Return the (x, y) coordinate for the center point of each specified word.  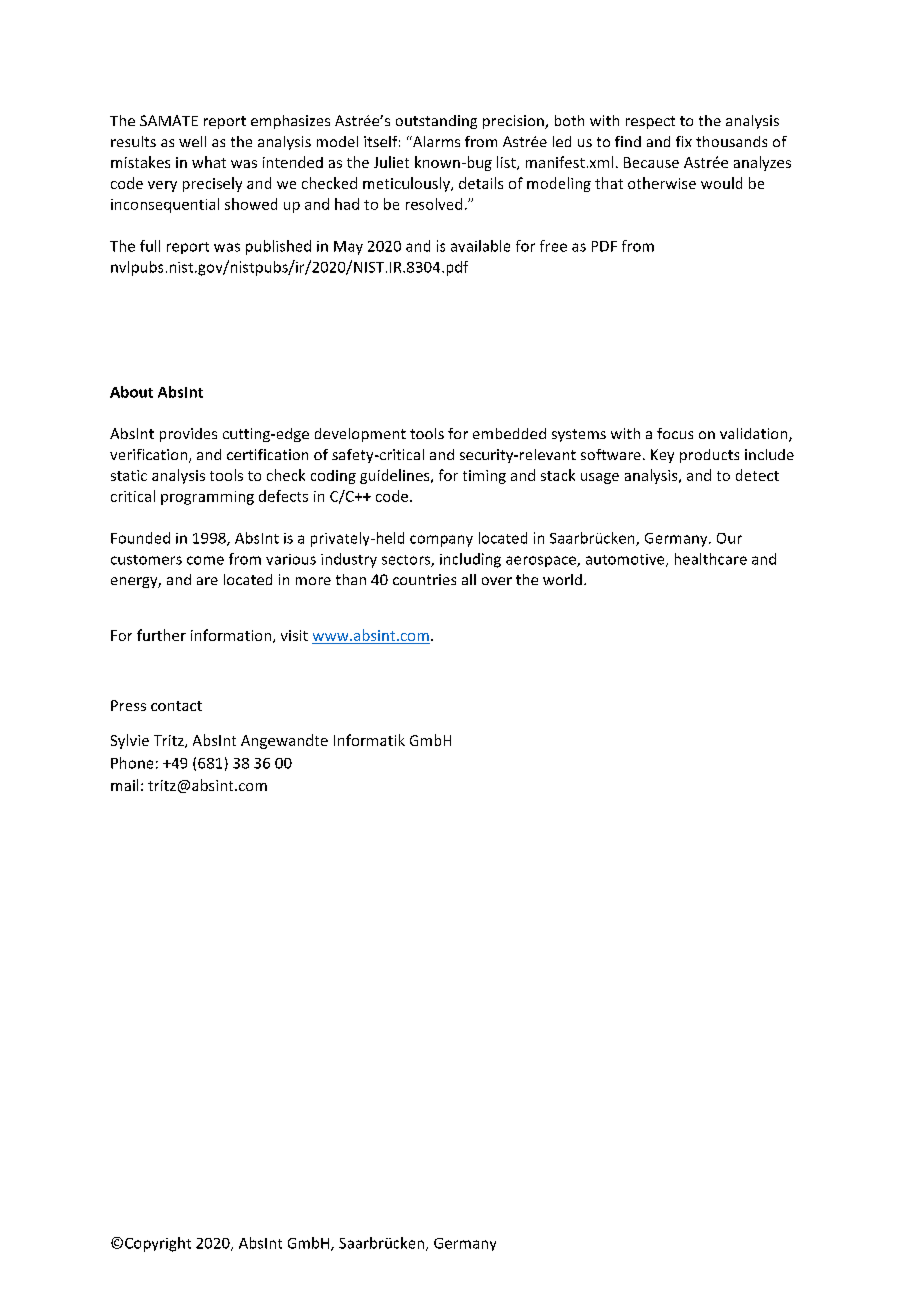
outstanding (436, 122)
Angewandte (284, 741)
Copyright (158, 1244)
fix (684, 141)
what (209, 162)
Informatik (369, 740)
